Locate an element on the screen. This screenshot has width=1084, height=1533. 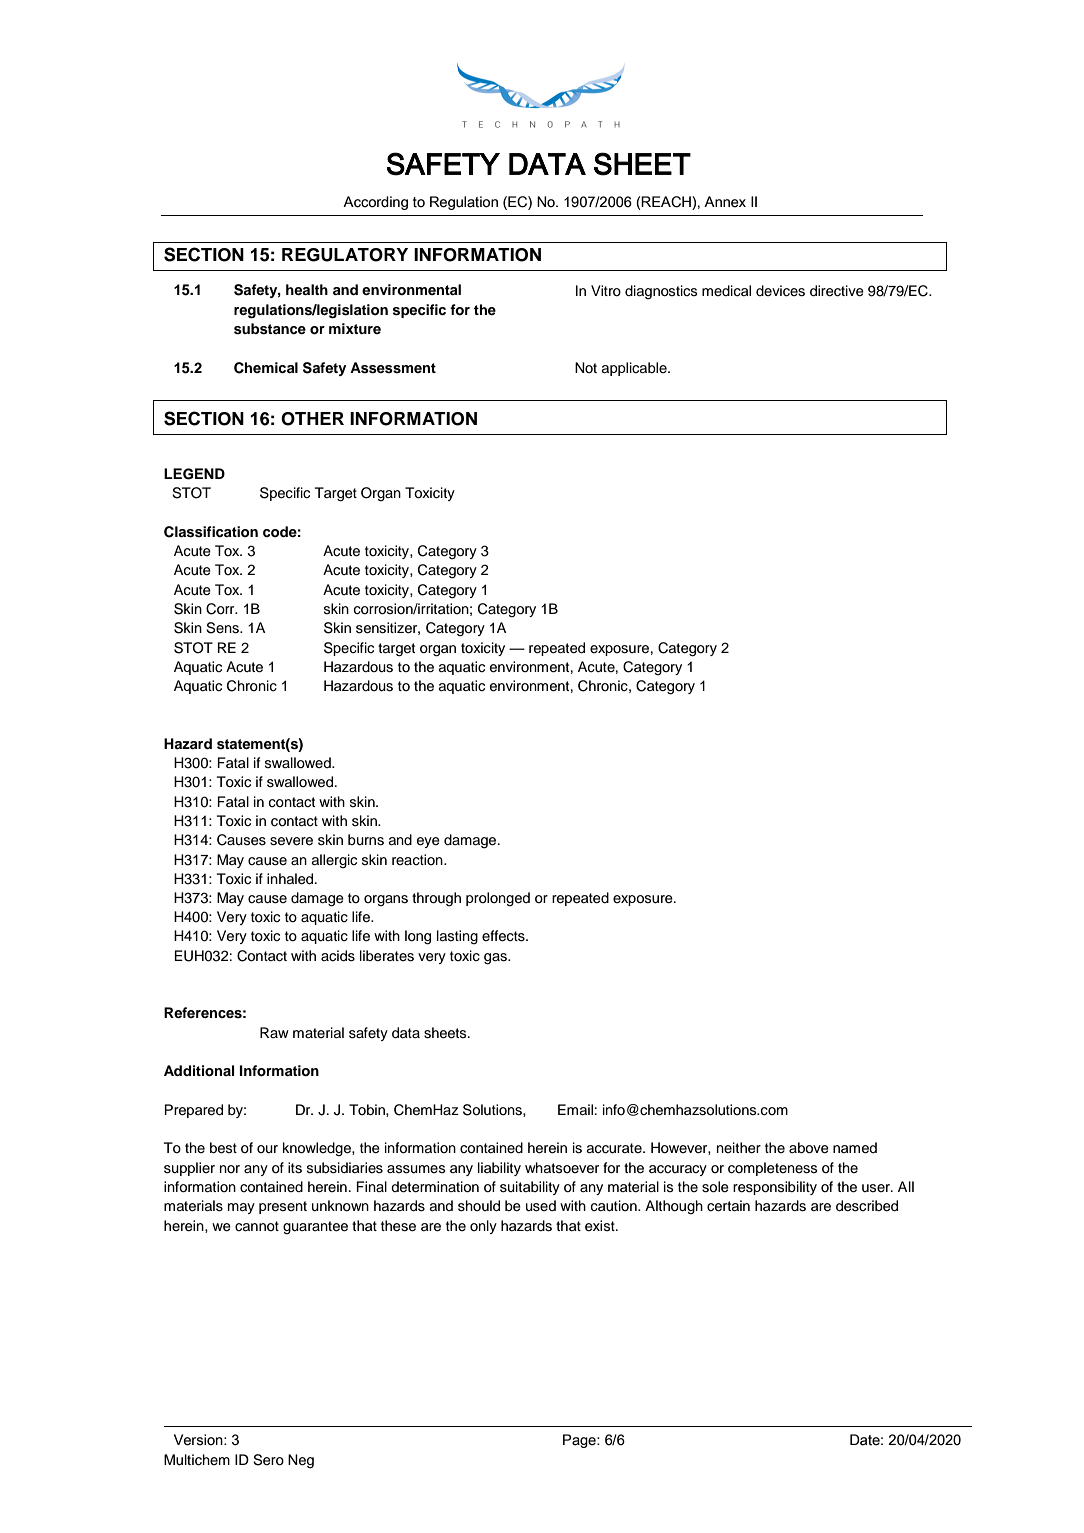
certain is located at coordinates (728, 1206).
